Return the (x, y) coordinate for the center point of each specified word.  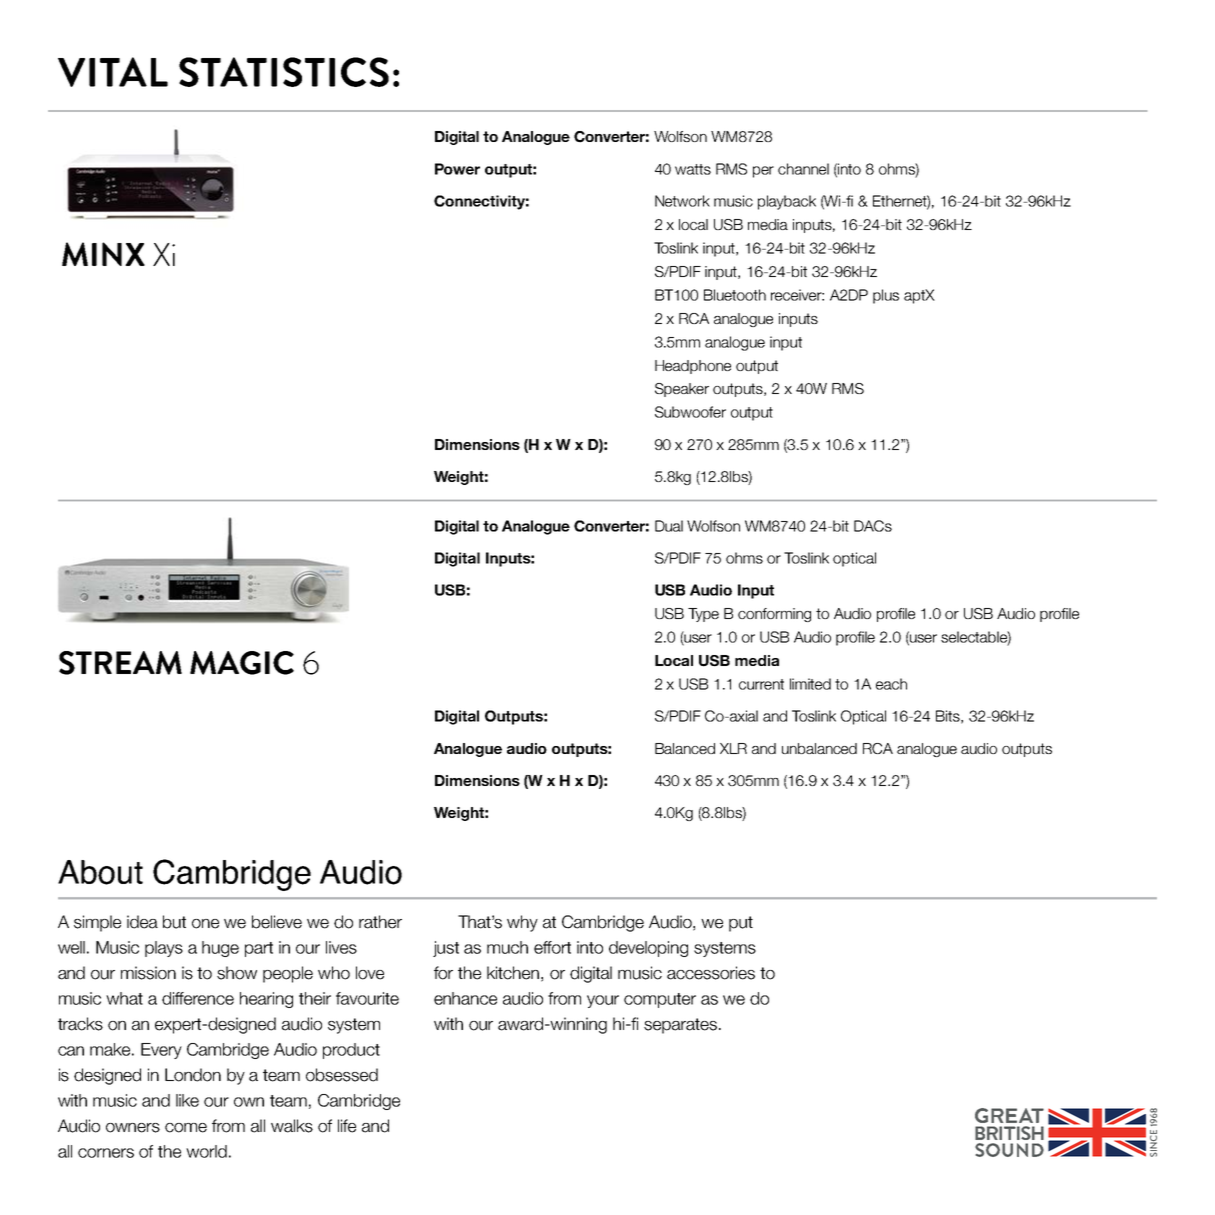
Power (457, 169)
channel (803, 169)
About (100, 872)
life (347, 1126)
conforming (774, 615)
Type (703, 615)
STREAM (120, 663)
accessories (711, 973)
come (186, 1128)
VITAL (113, 72)
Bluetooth (735, 295)
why (522, 923)
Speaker (682, 390)
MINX (103, 254)
